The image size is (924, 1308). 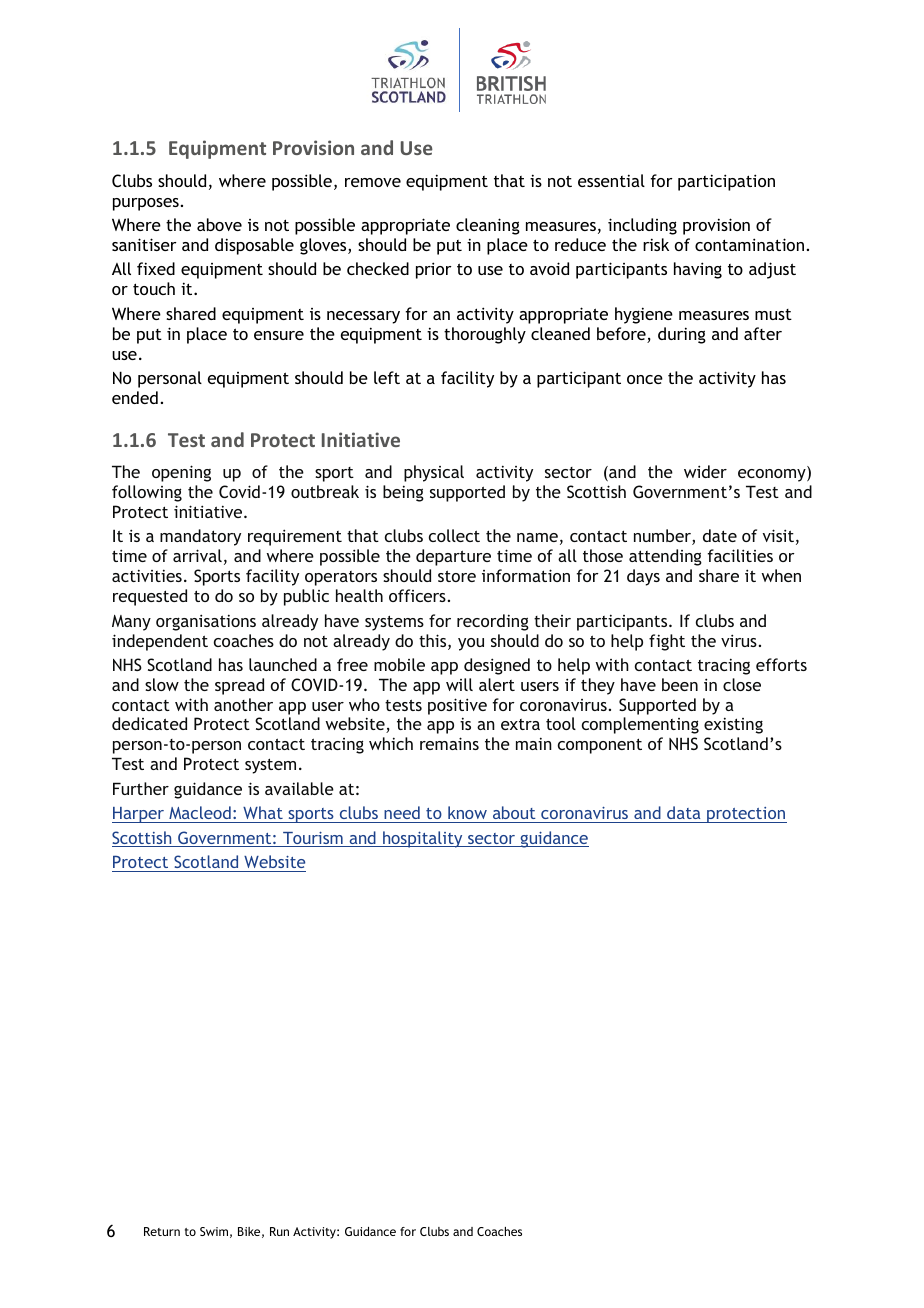 What do you see at coordinates (726, 182) in the screenshot?
I see `participation` at bounding box center [726, 182].
